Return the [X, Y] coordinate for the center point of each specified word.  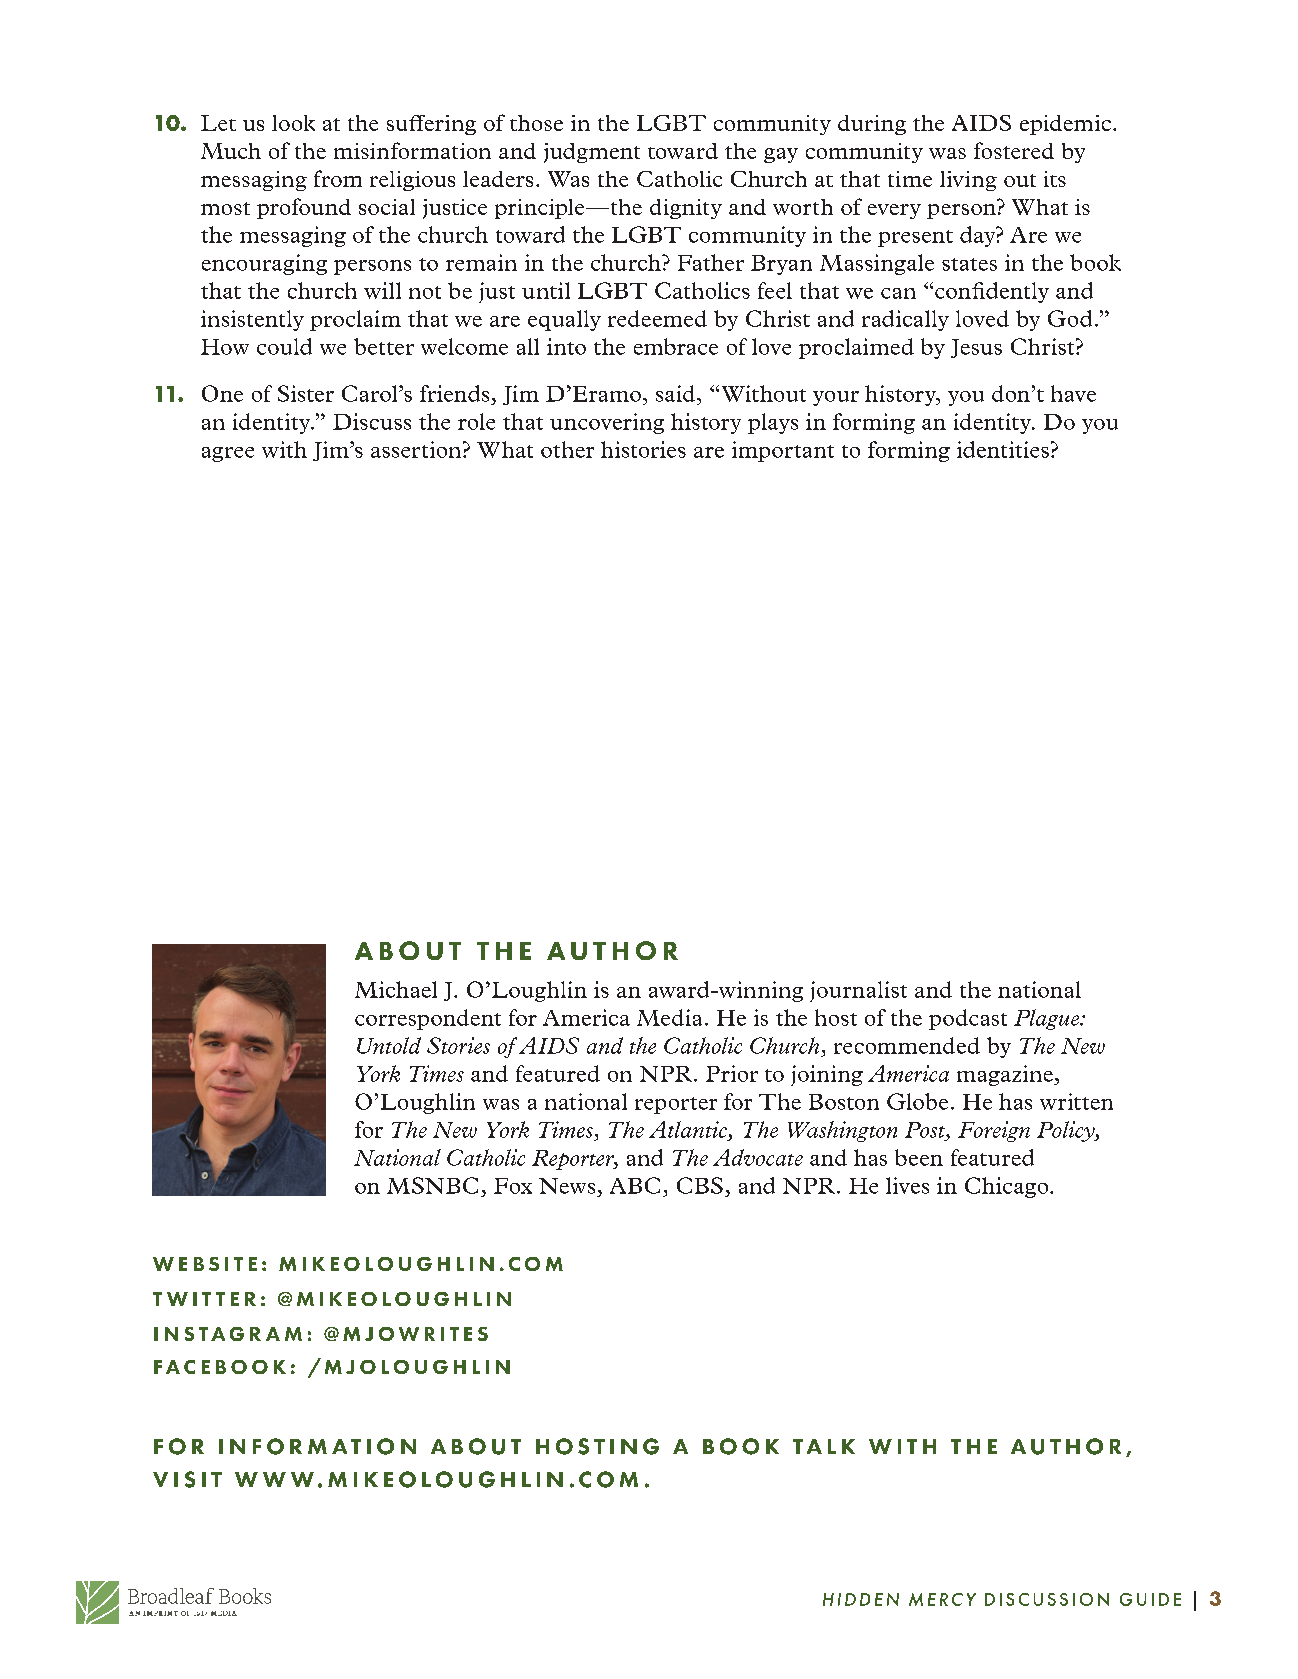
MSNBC [432, 1185]
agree [228, 454]
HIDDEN [861, 1599]
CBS [700, 1185]
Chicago [1008, 1187]
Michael [396, 989]
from [338, 178]
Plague [1047, 1019]
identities [1003, 449]
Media [669, 1017]
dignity [686, 209]
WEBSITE [205, 1264]
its [1055, 179]
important [783, 451]
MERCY [942, 1599]
